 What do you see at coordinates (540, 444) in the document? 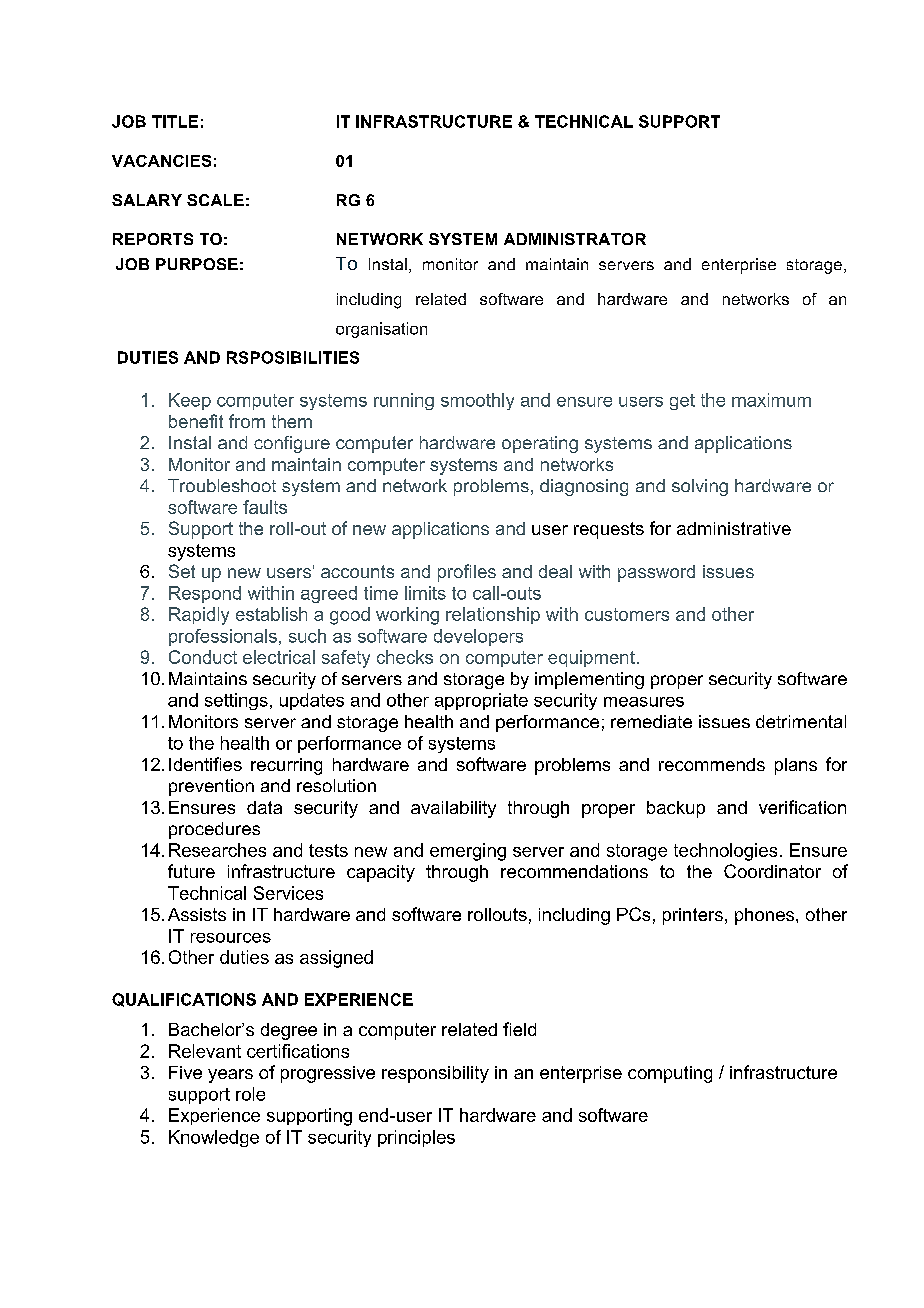
I see `operating` at bounding box center [540, 444].
